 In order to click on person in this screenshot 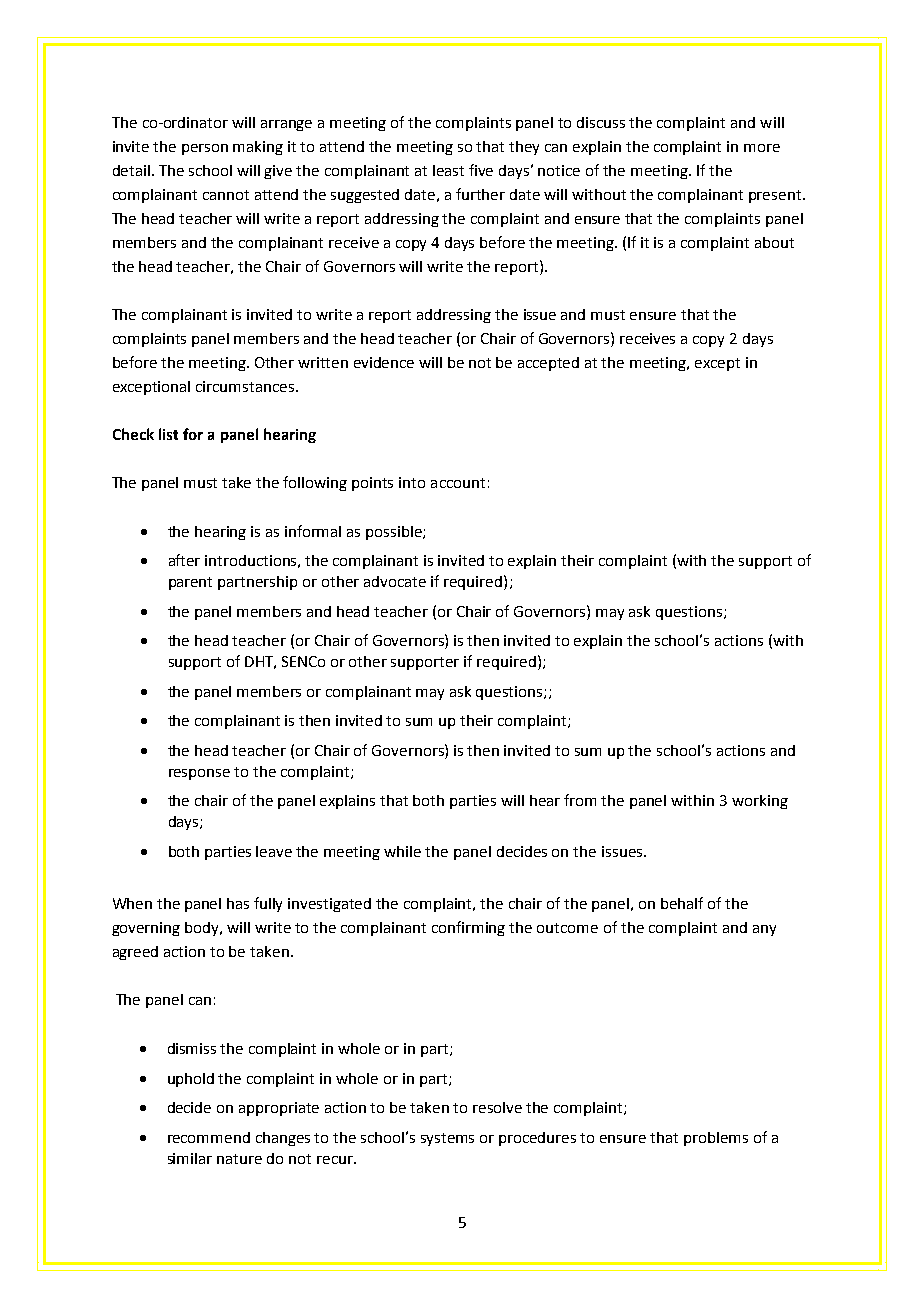, I will do `click(205, 149)`.
